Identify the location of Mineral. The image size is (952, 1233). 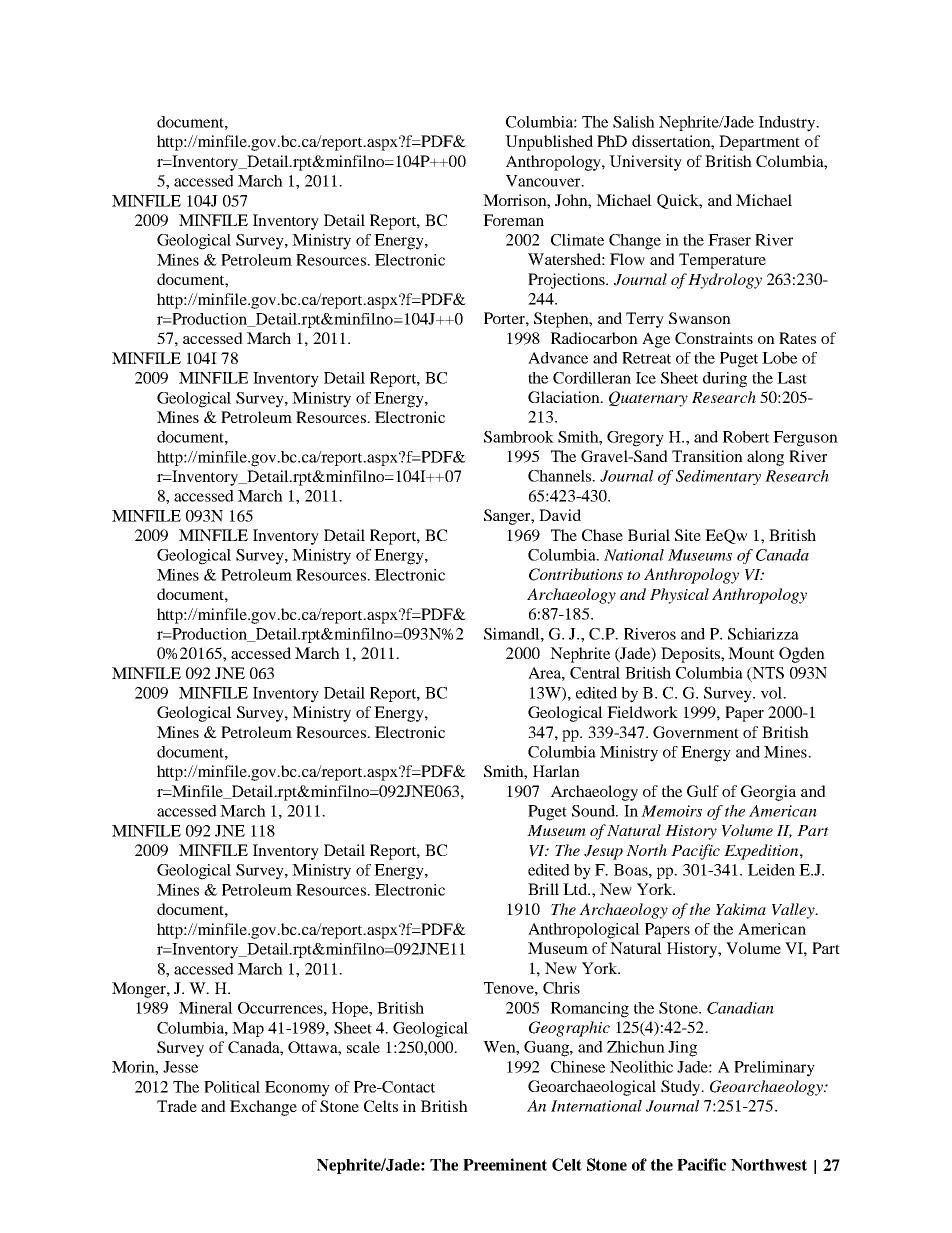
(206, 1008).
